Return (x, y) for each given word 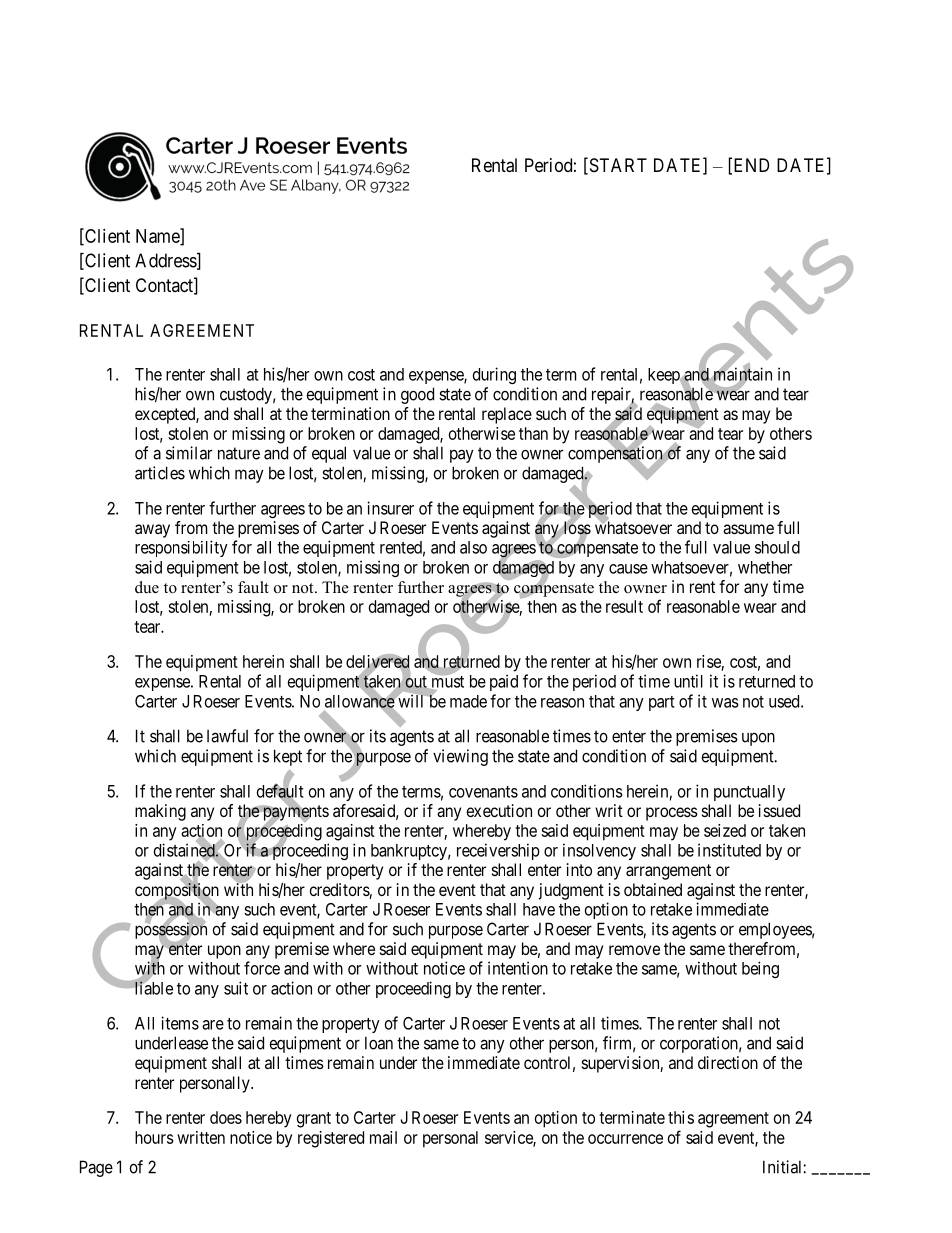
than (533, 433)
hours (154, 1137)
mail (383, 1137)
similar (189, 453)
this (681, 1117)
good (417, 395)
